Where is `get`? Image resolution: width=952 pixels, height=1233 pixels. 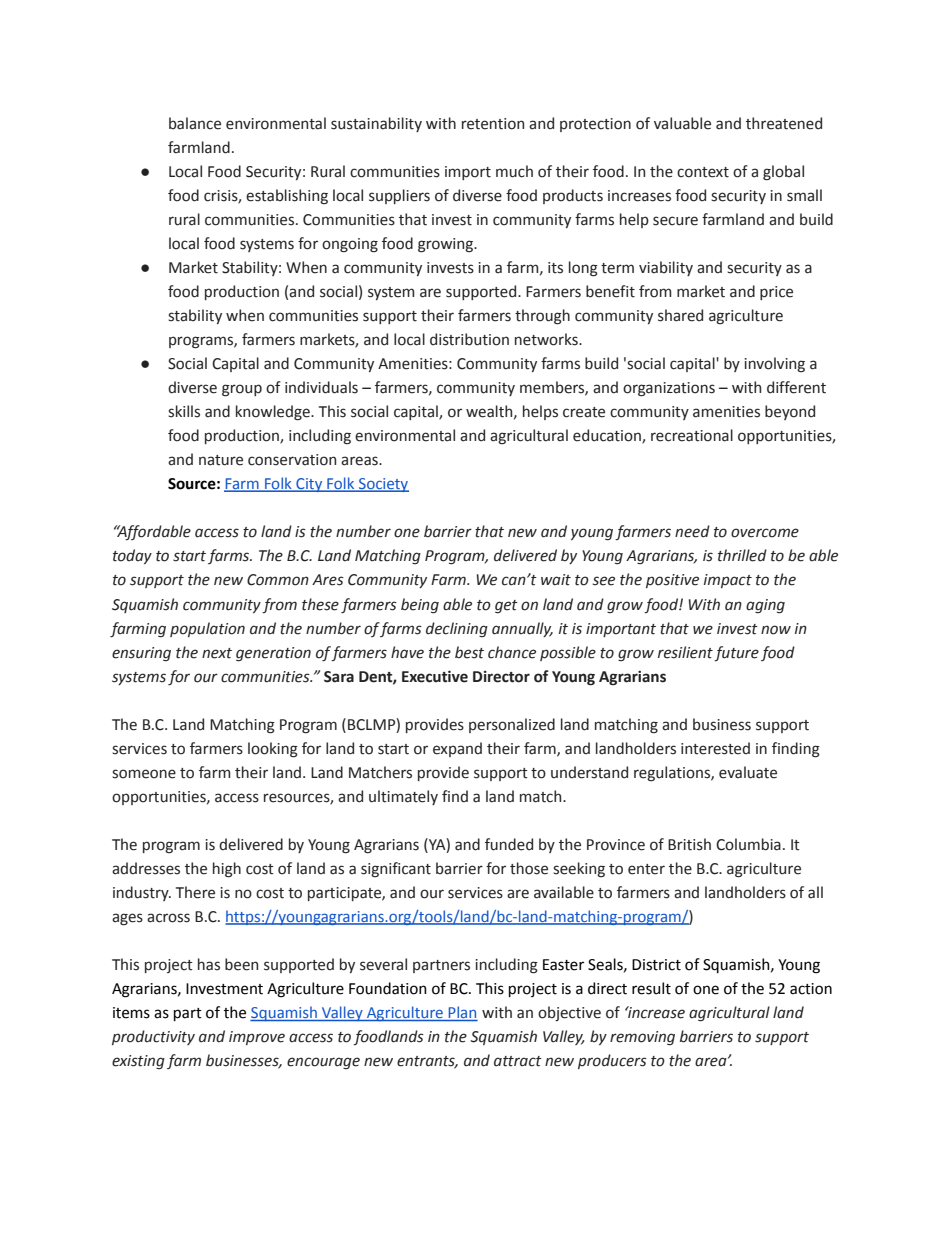 get is located at coordinates (506, 607).
